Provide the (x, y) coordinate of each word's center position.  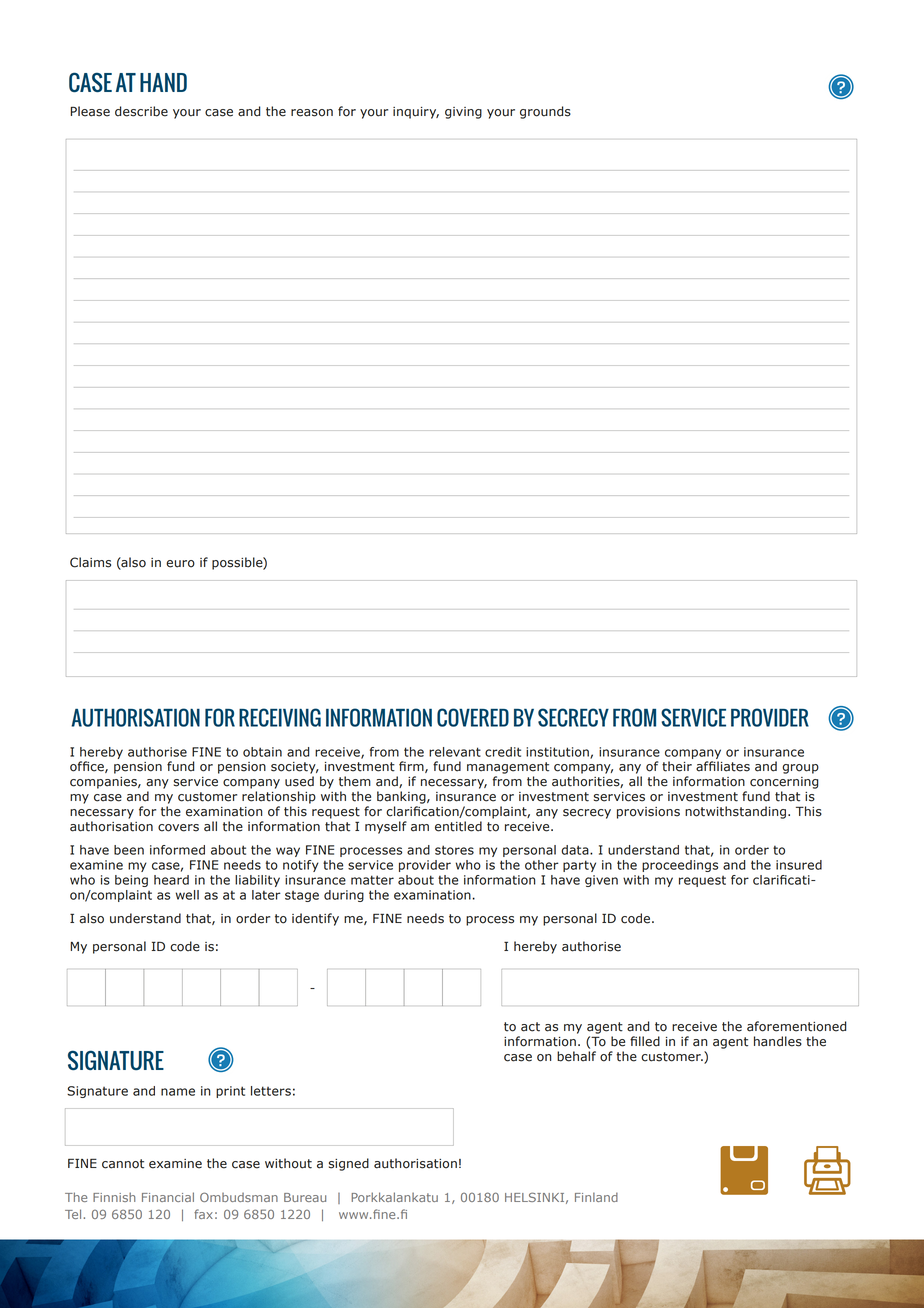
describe (141, 111)
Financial (168, 1197)
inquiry (416, 113)
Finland (596, 1197)
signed (349, 1164)
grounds (545, 112)
